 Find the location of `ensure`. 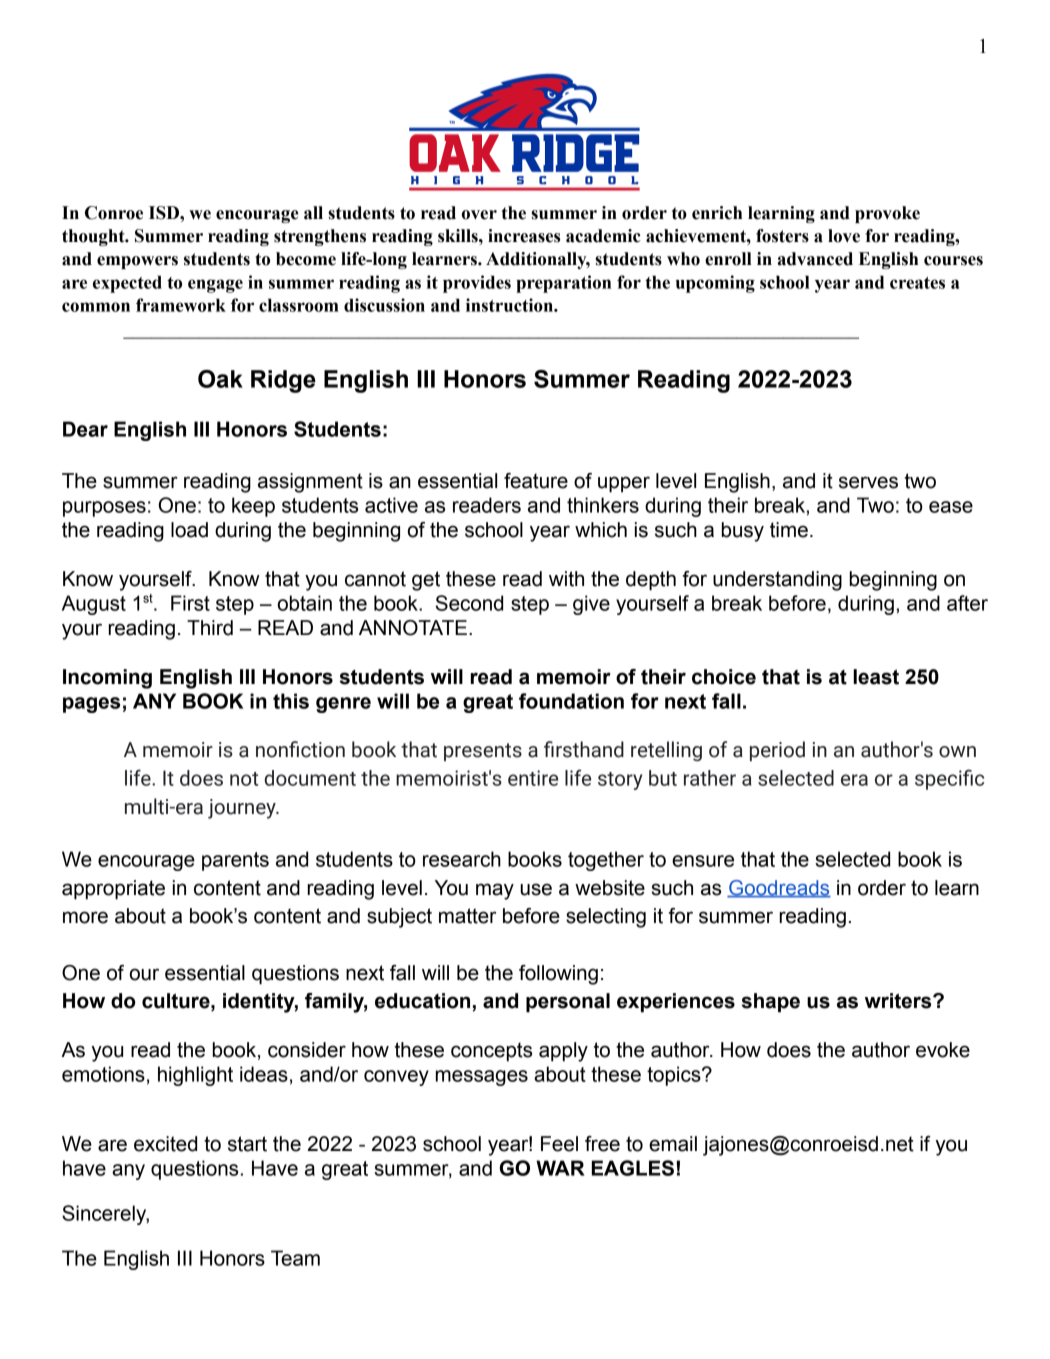

ensure is located at coordinates (703, 861).
